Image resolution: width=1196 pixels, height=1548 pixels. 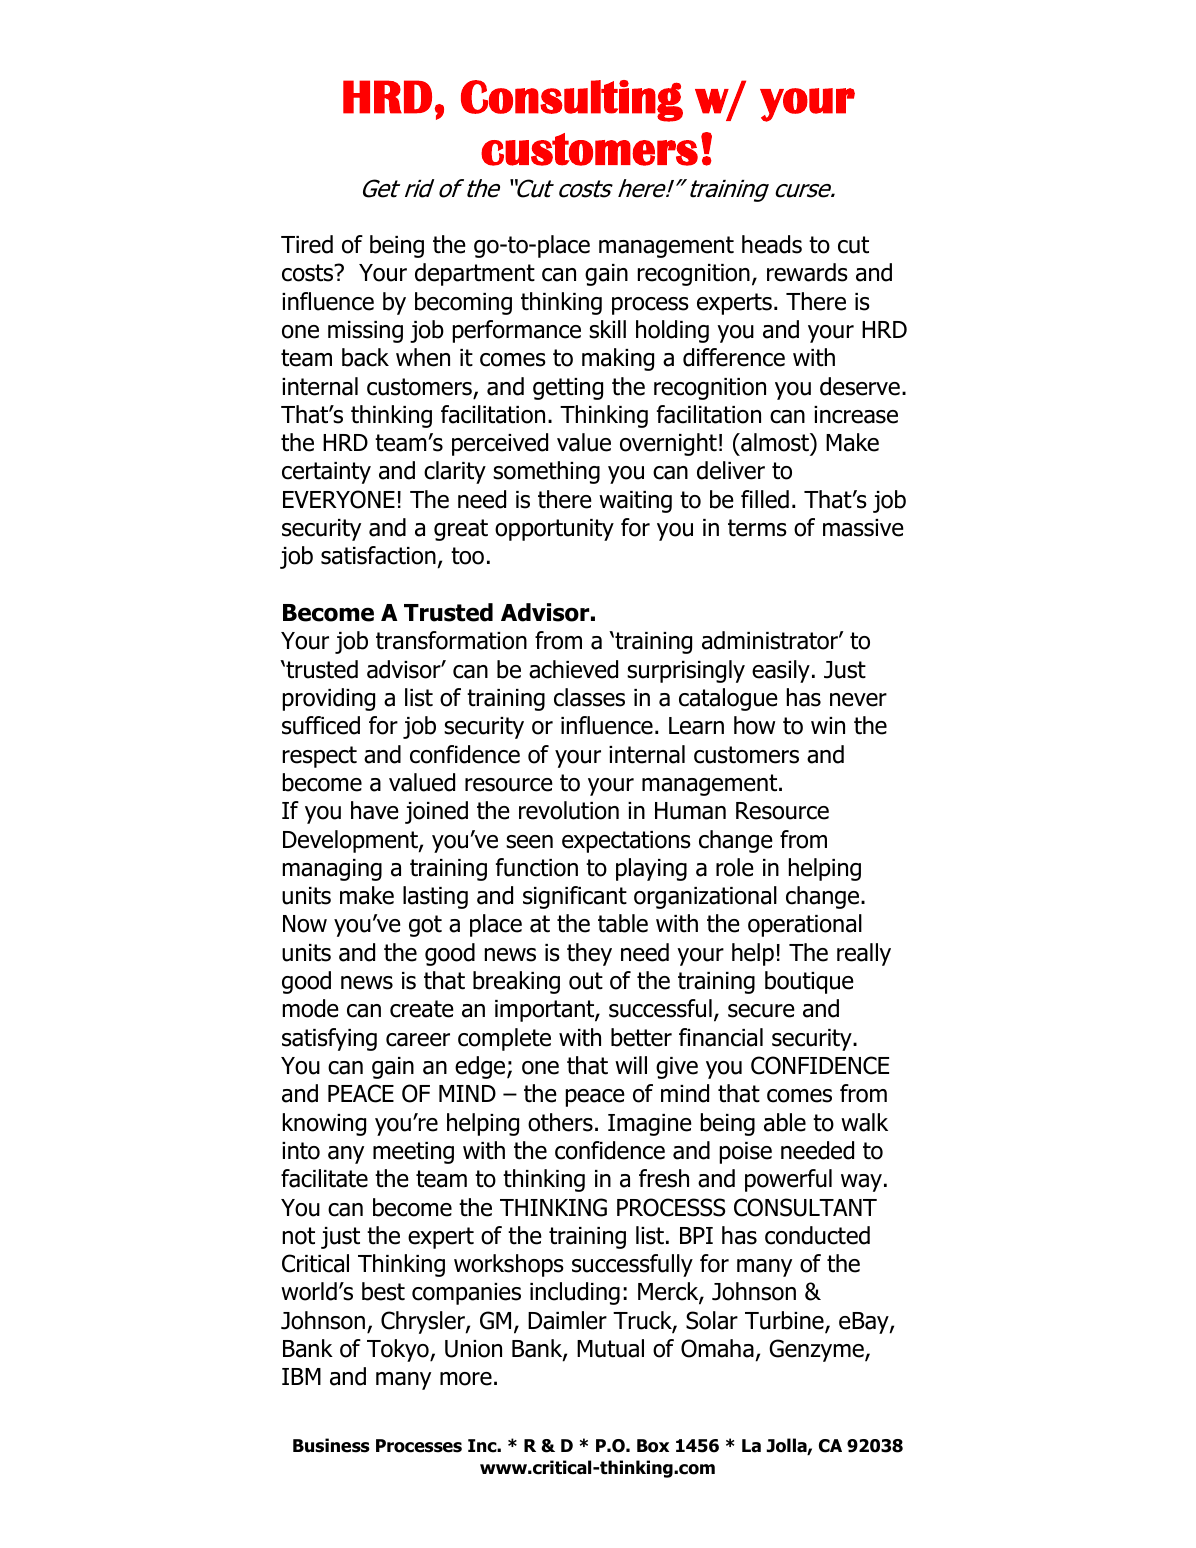 What do you see at coordinates (754, 725) in the screenshot?
I see `how` at bounding box center [754, 725].
